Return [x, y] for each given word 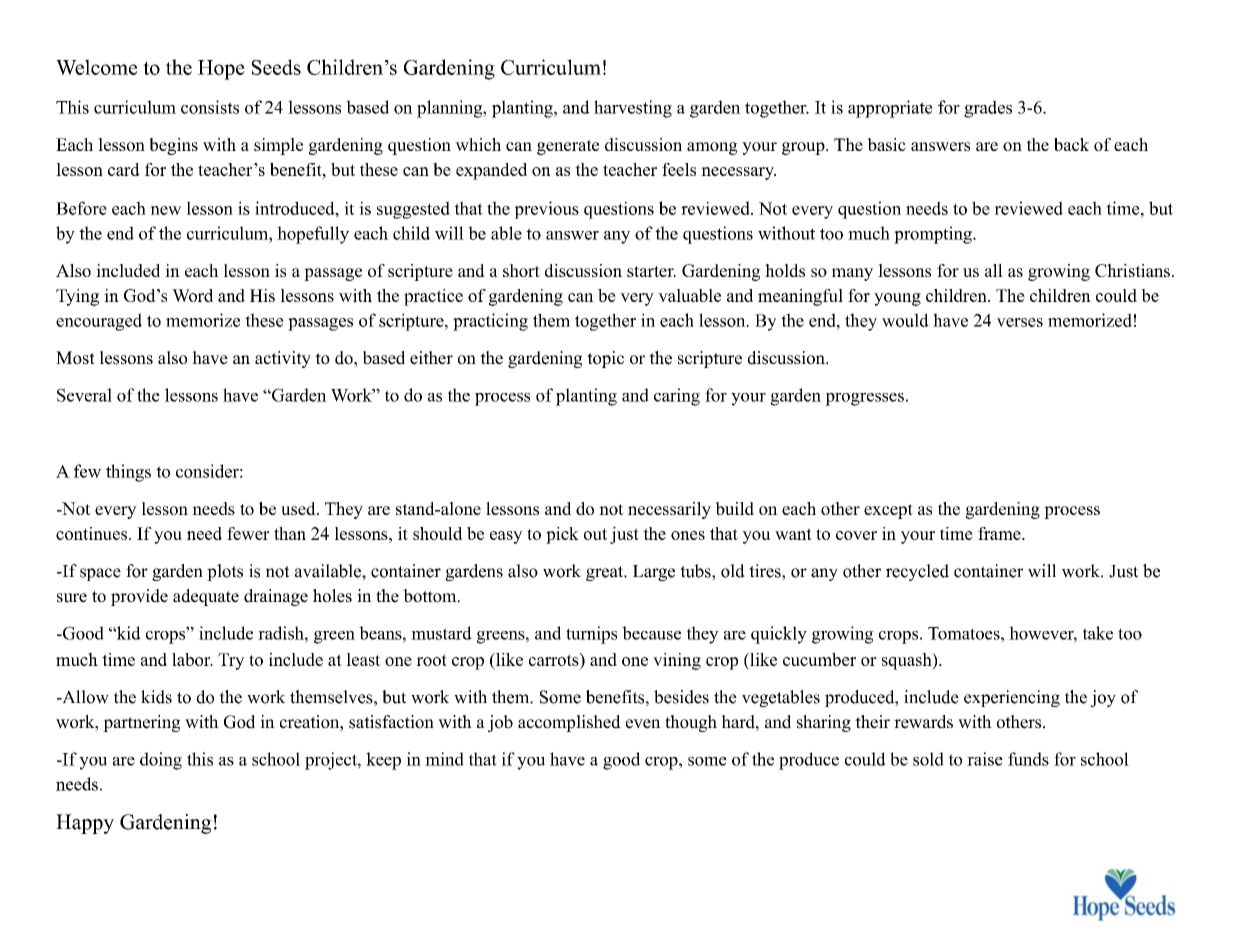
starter [651, 271]
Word [192, 295]
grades [988, 109]
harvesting [633, 109]
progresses [864, 399]
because [651, 633]
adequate [206, 597]
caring [677, 397]
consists [210, 107]
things [128, 473]
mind [444, 759]
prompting [934, 235]
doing [161, 761]
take [1098, 633]
